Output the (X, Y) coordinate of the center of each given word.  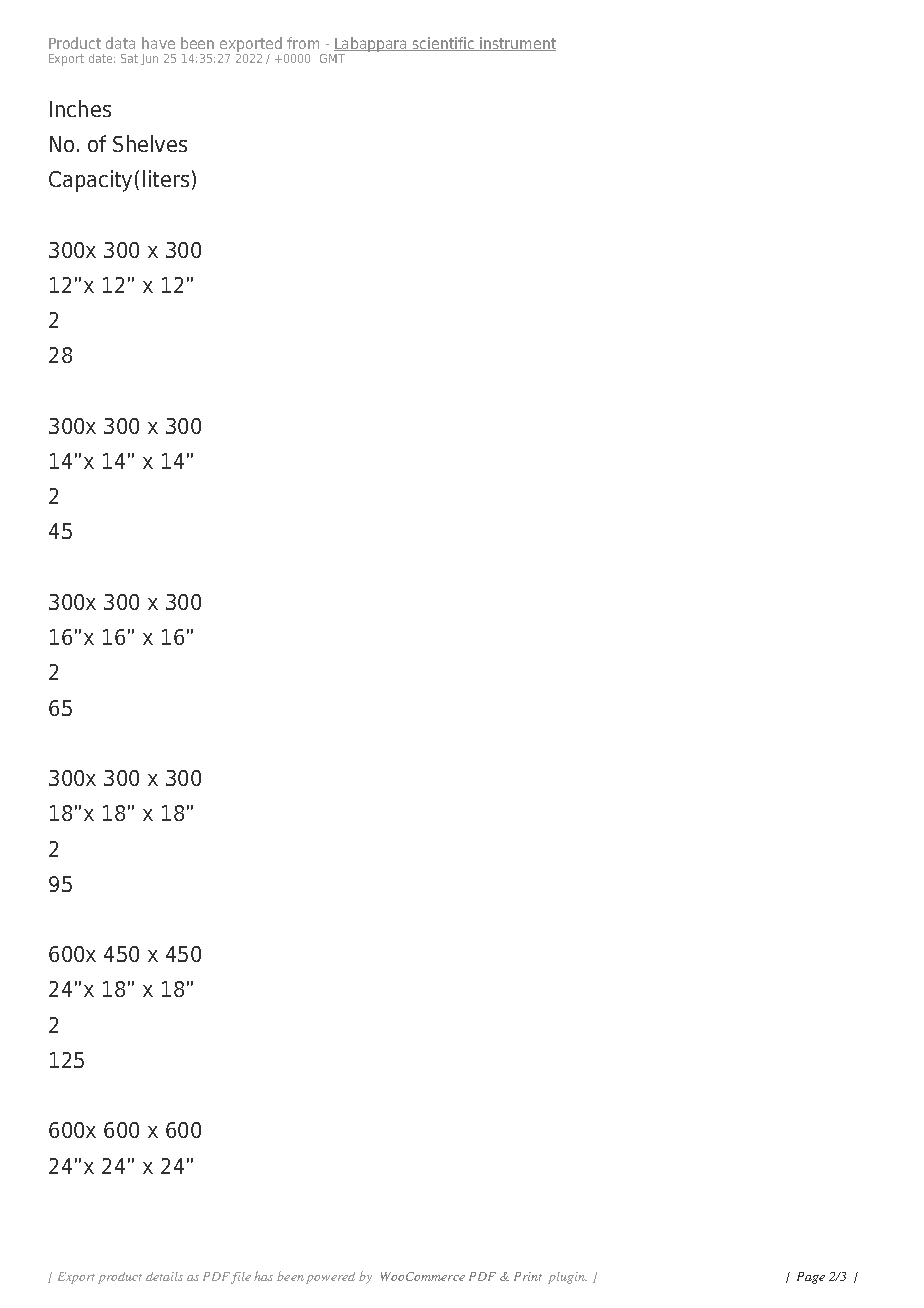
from (303, 43)
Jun (149, 59)
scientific (444, 44)
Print (528, 1276)
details (164, 1276)
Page (811, 1278)
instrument (517, 44)
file (241, 1278)
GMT (332, 58)
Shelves (150, 143)
